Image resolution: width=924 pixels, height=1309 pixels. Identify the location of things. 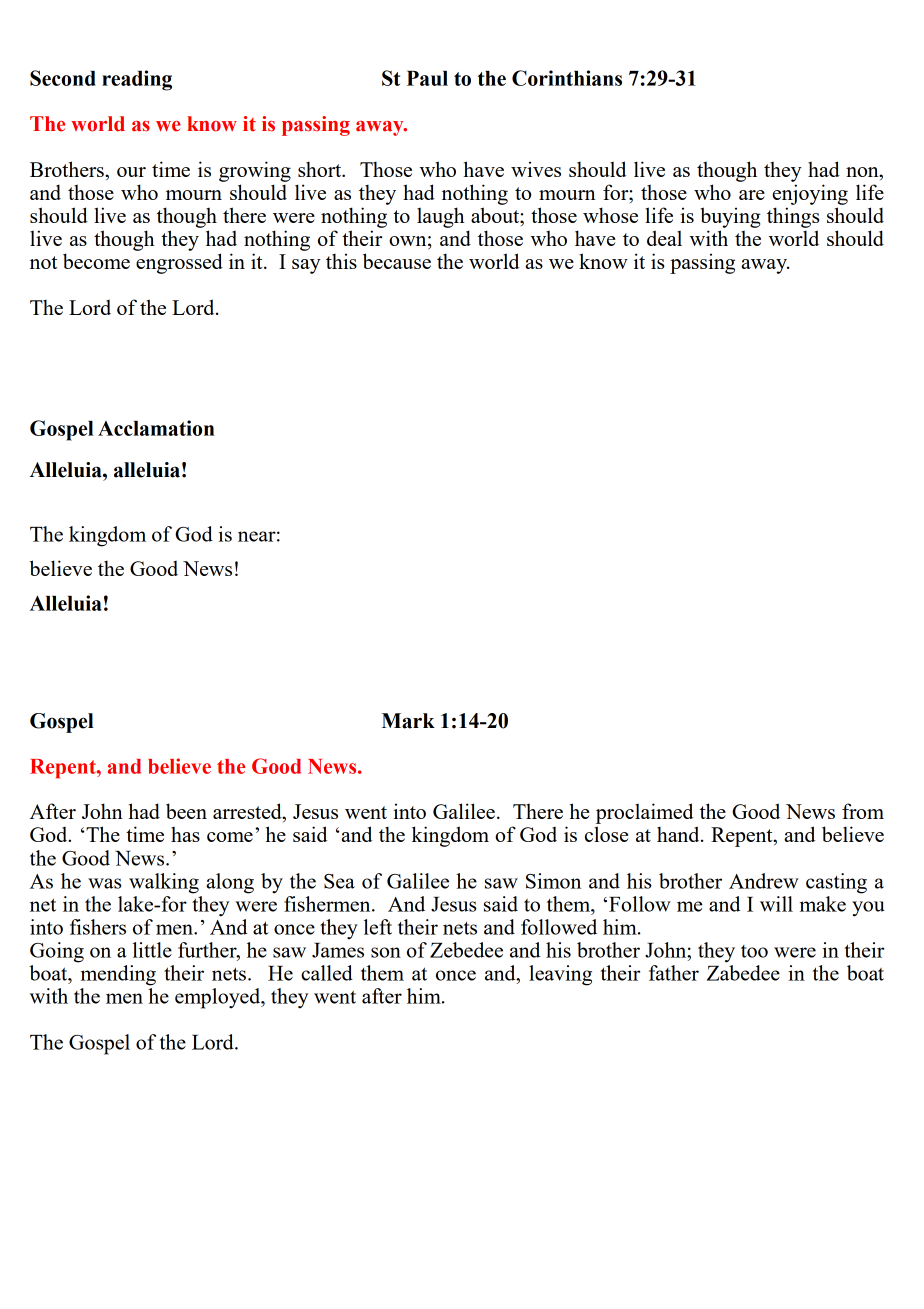
(793, 217).
